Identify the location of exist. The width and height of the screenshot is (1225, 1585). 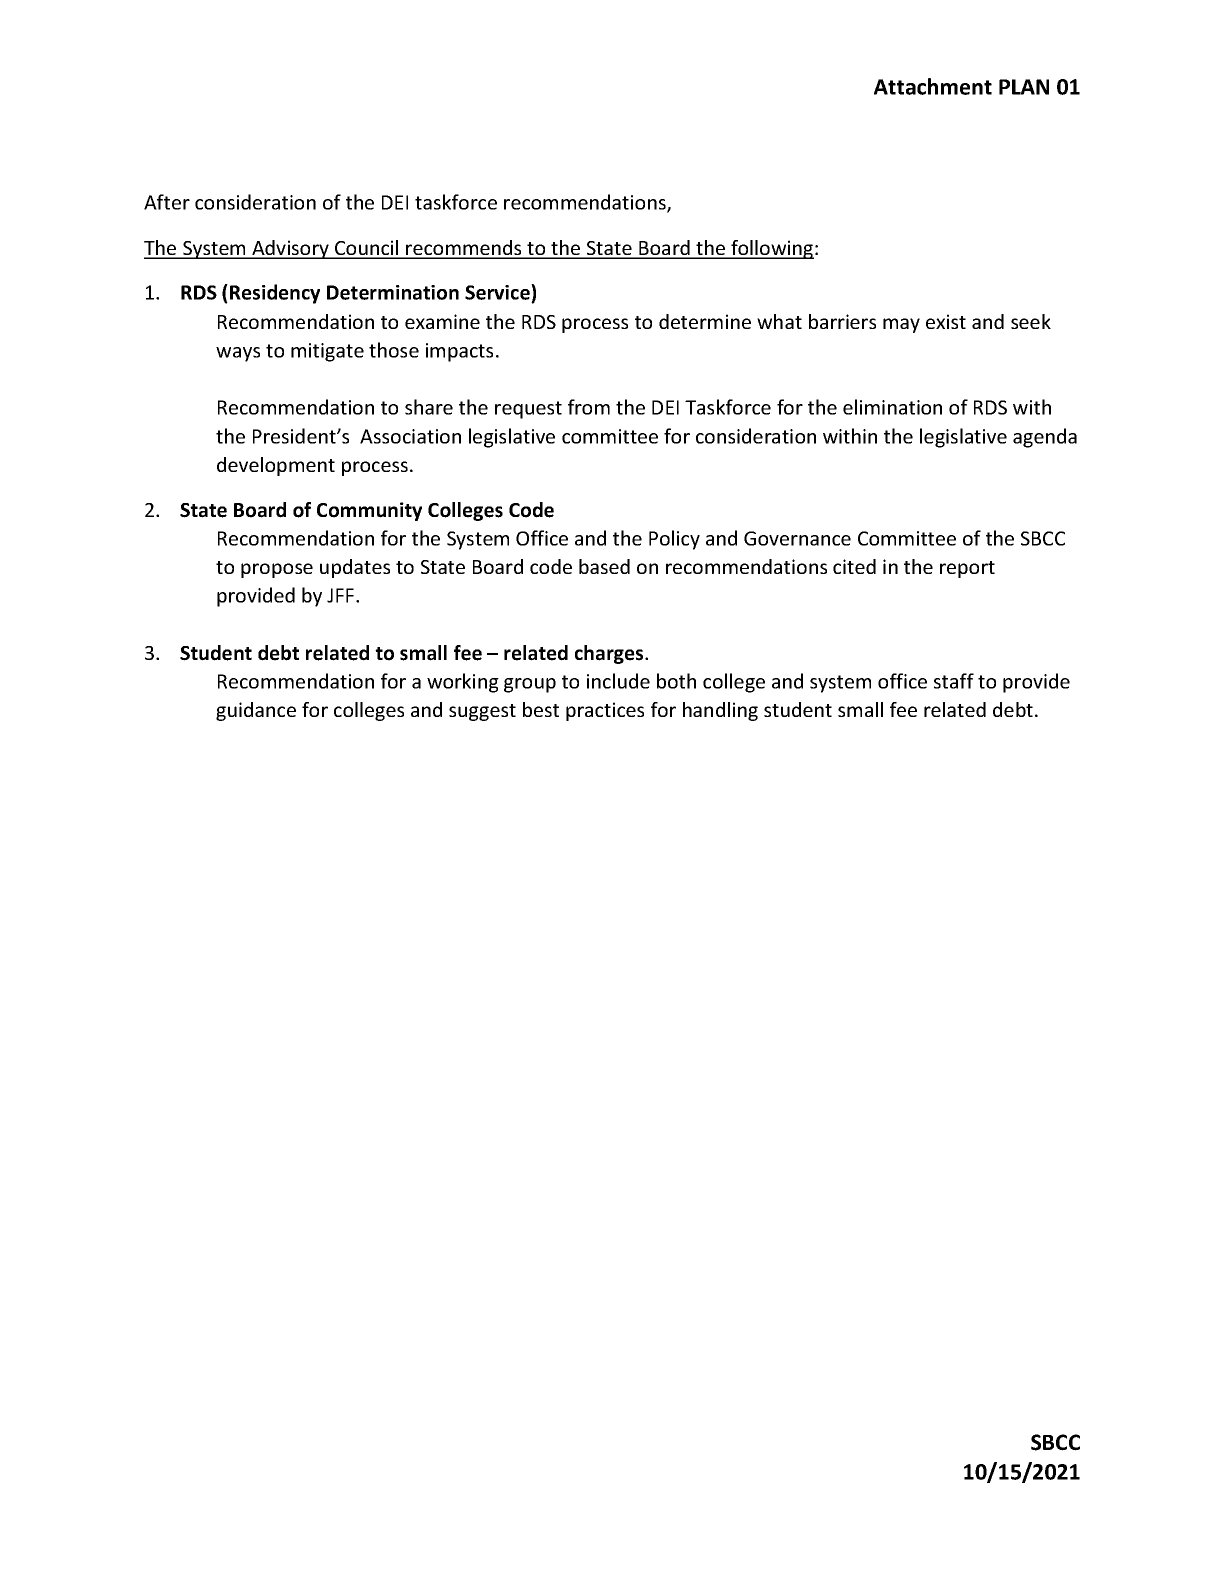
(946, 321).
